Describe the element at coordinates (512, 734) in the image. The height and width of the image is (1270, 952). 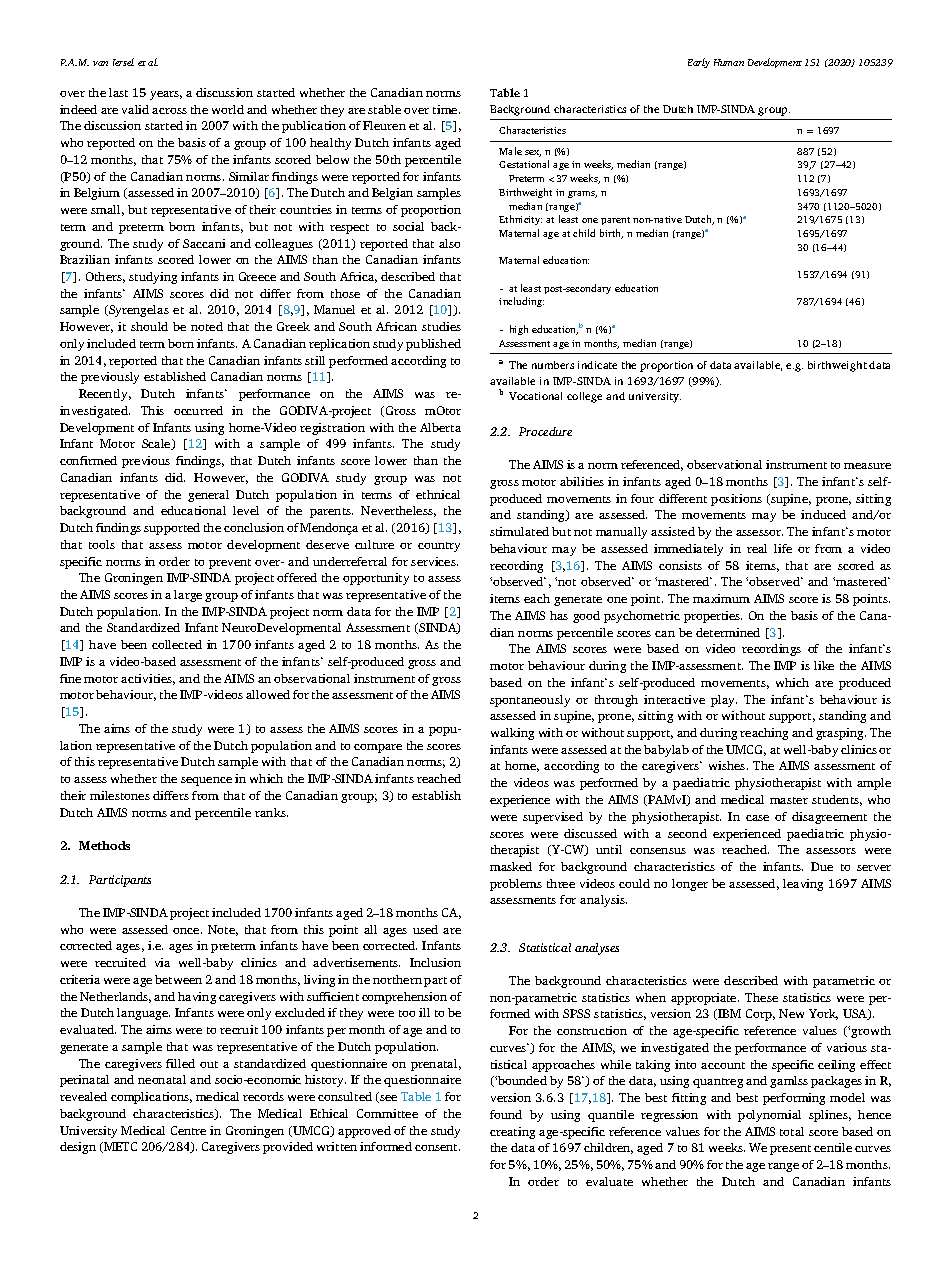
I see `walking` at that location.
